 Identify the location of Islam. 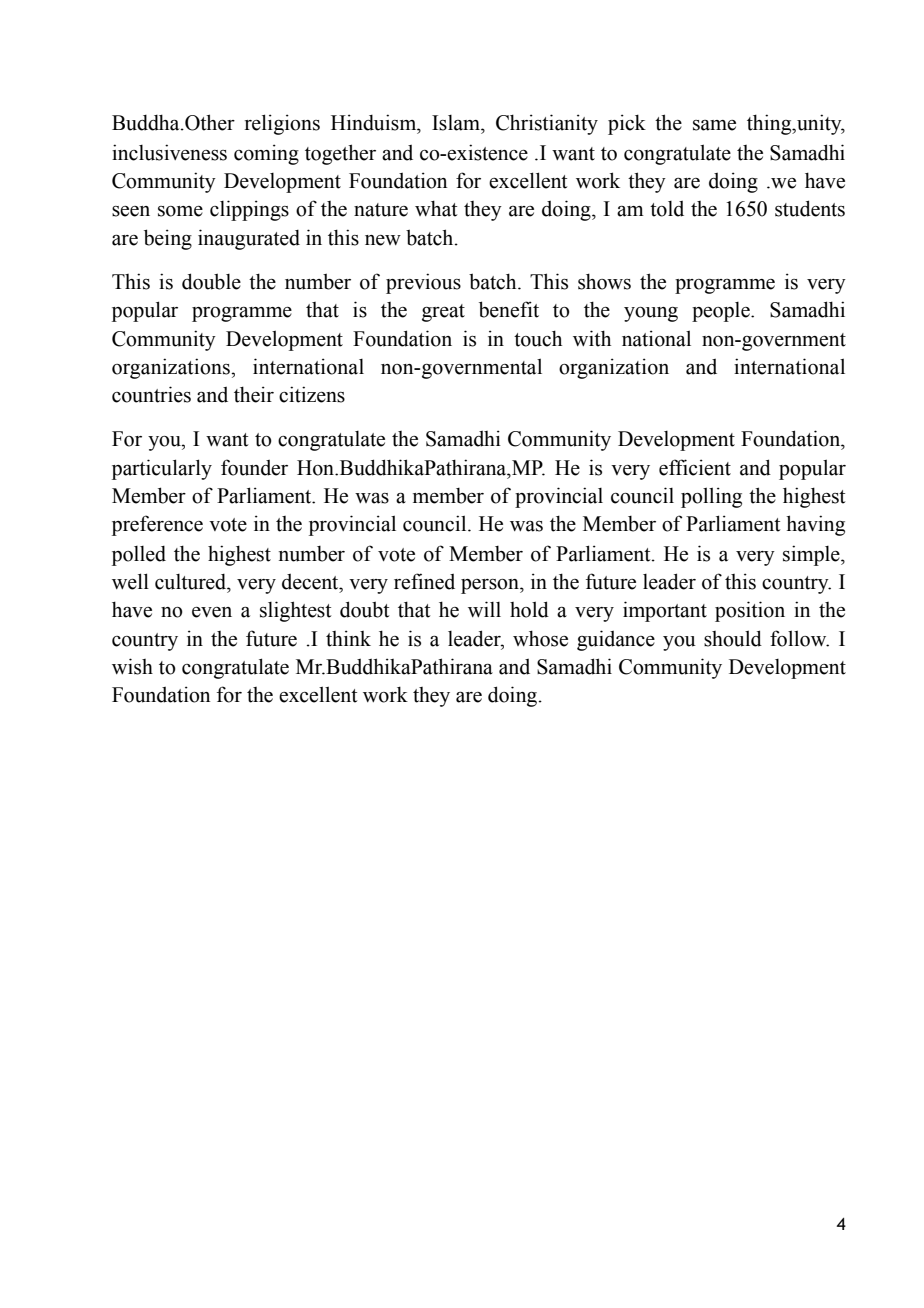
(457, 123).
